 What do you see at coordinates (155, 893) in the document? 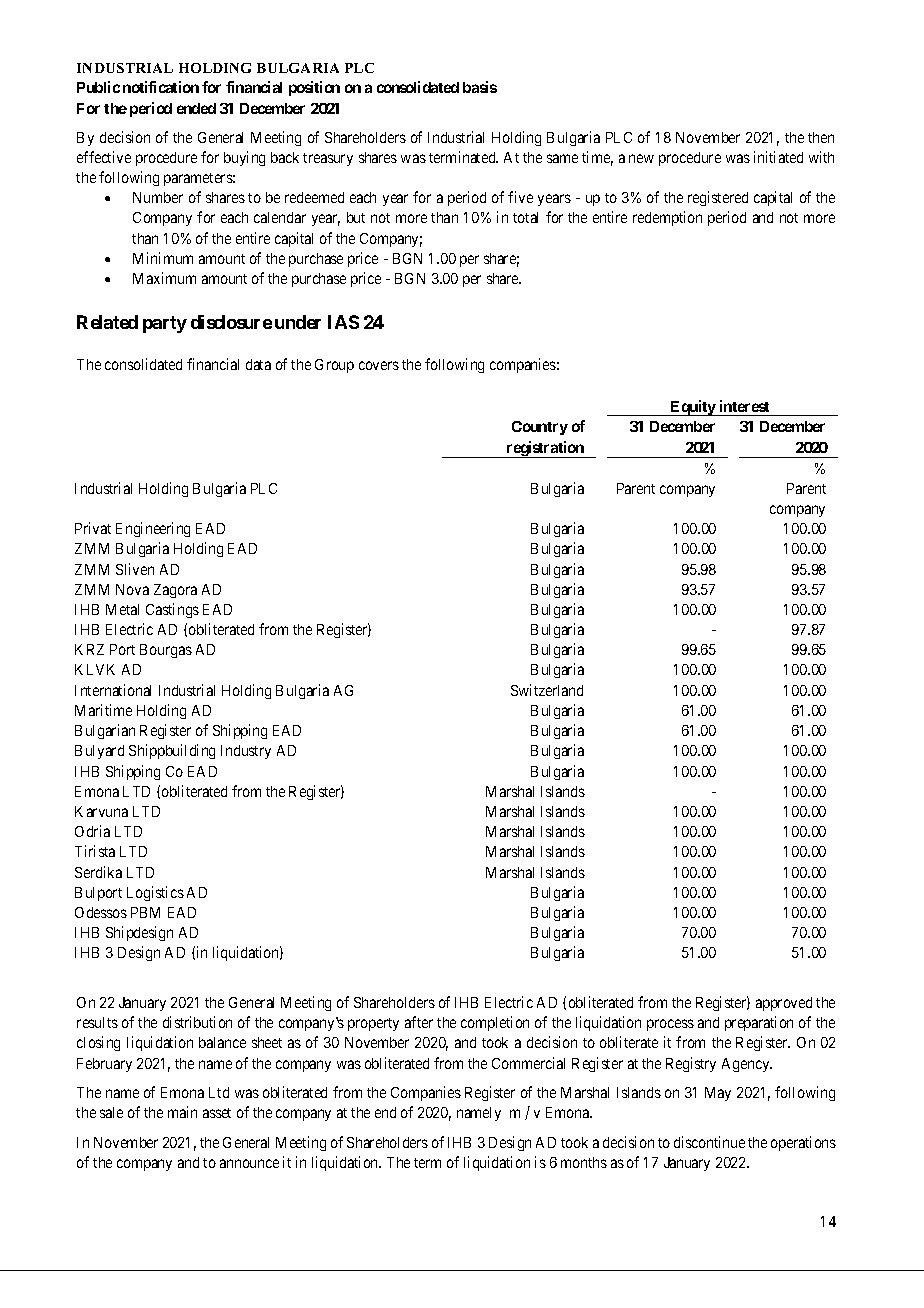
I see `Logistics` at bounding box center [155, 893].
